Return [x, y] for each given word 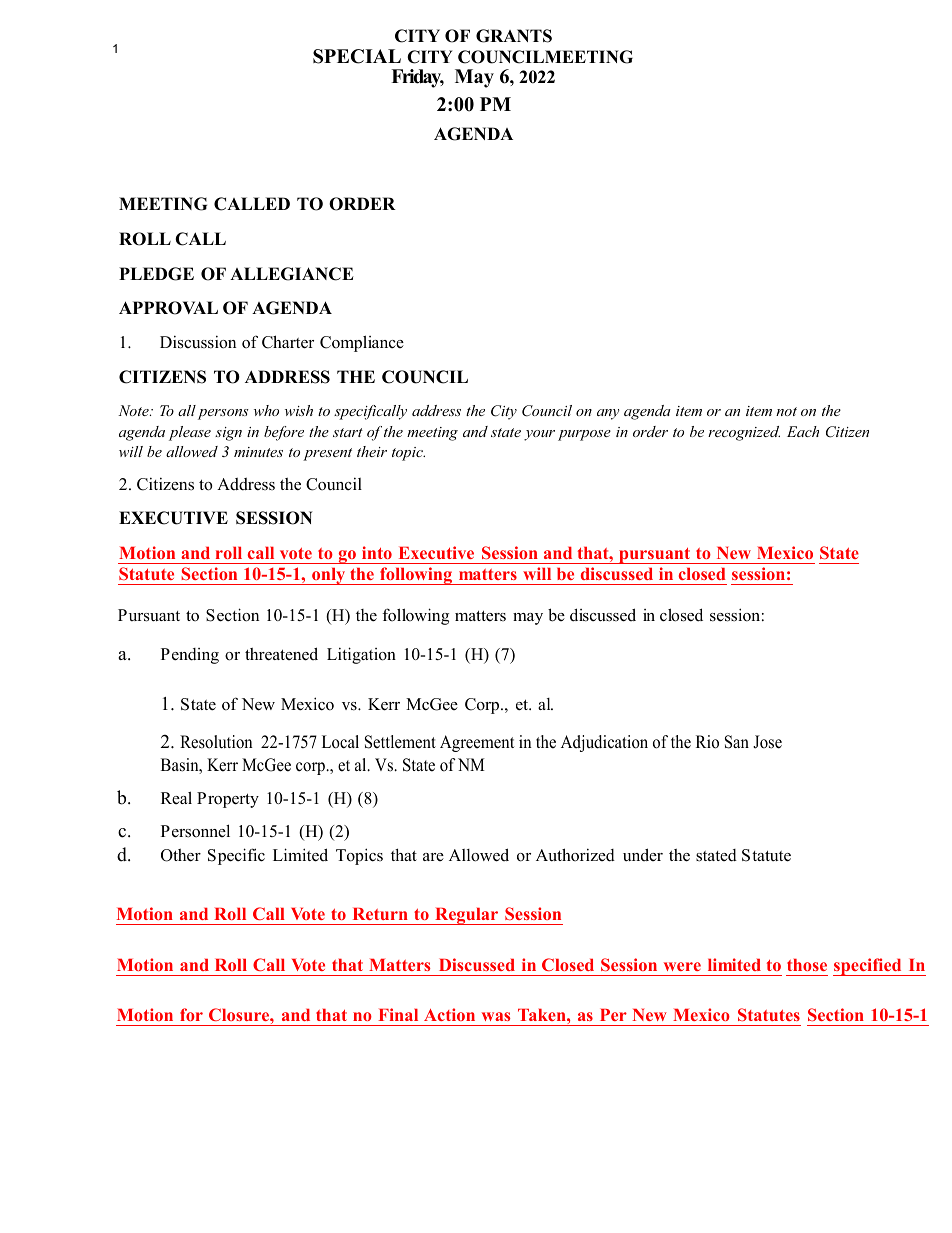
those [807, 965]
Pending [190, 656]
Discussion [198, 342]
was [496, 1016]
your [539, 435]
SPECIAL [357, 56]
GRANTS [514, 36]
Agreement [477, 743]
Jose [767, 742]
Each [803, 431]
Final [398, 1014]
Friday [417, 78]
